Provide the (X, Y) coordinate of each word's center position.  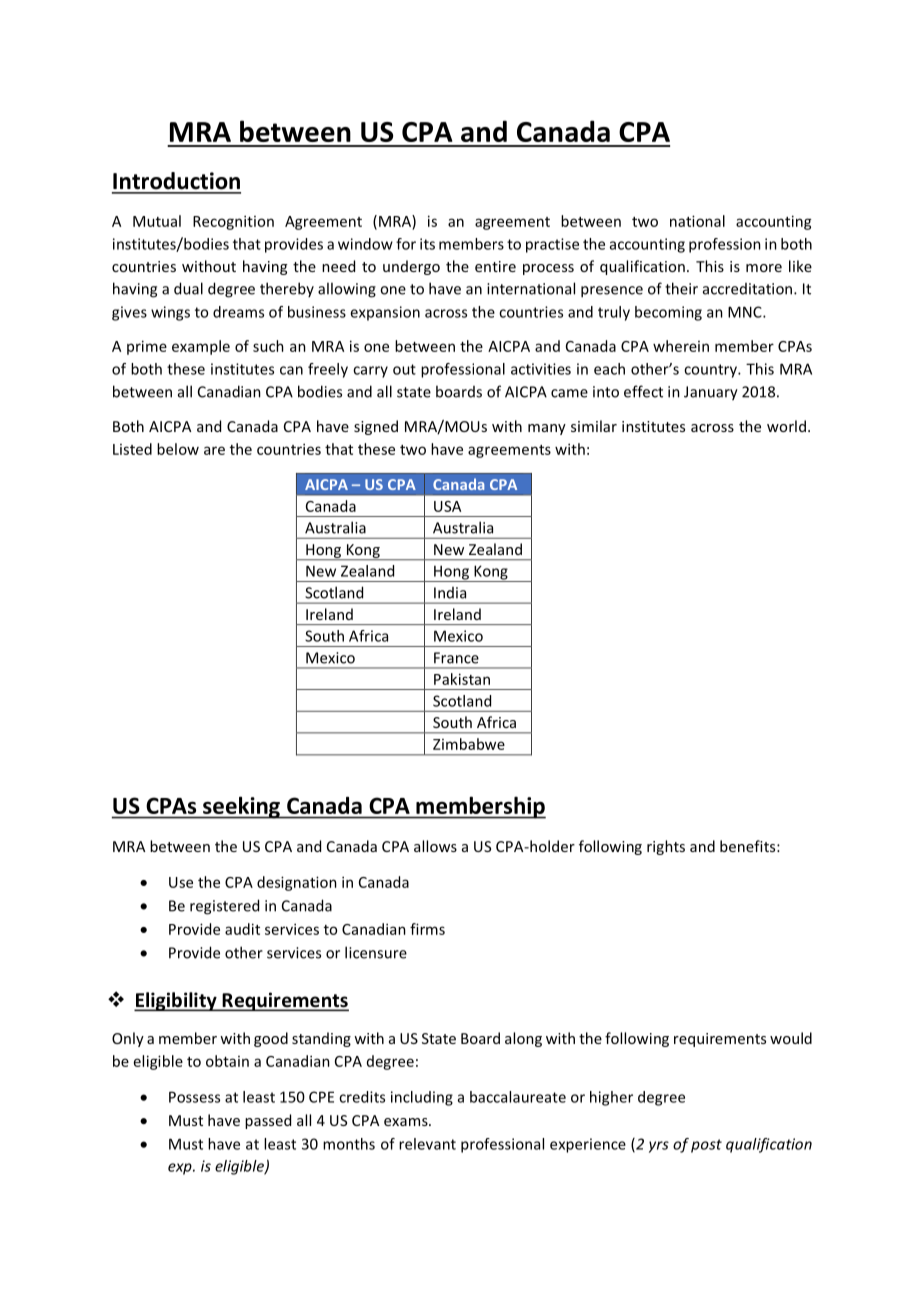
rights (666, 847)
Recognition (233, 222)
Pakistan (462, 679)
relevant (427, 1144)
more (764, 268)
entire (495, 266)
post (706, 1146)
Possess (194, 1097)
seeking (241, 807)
